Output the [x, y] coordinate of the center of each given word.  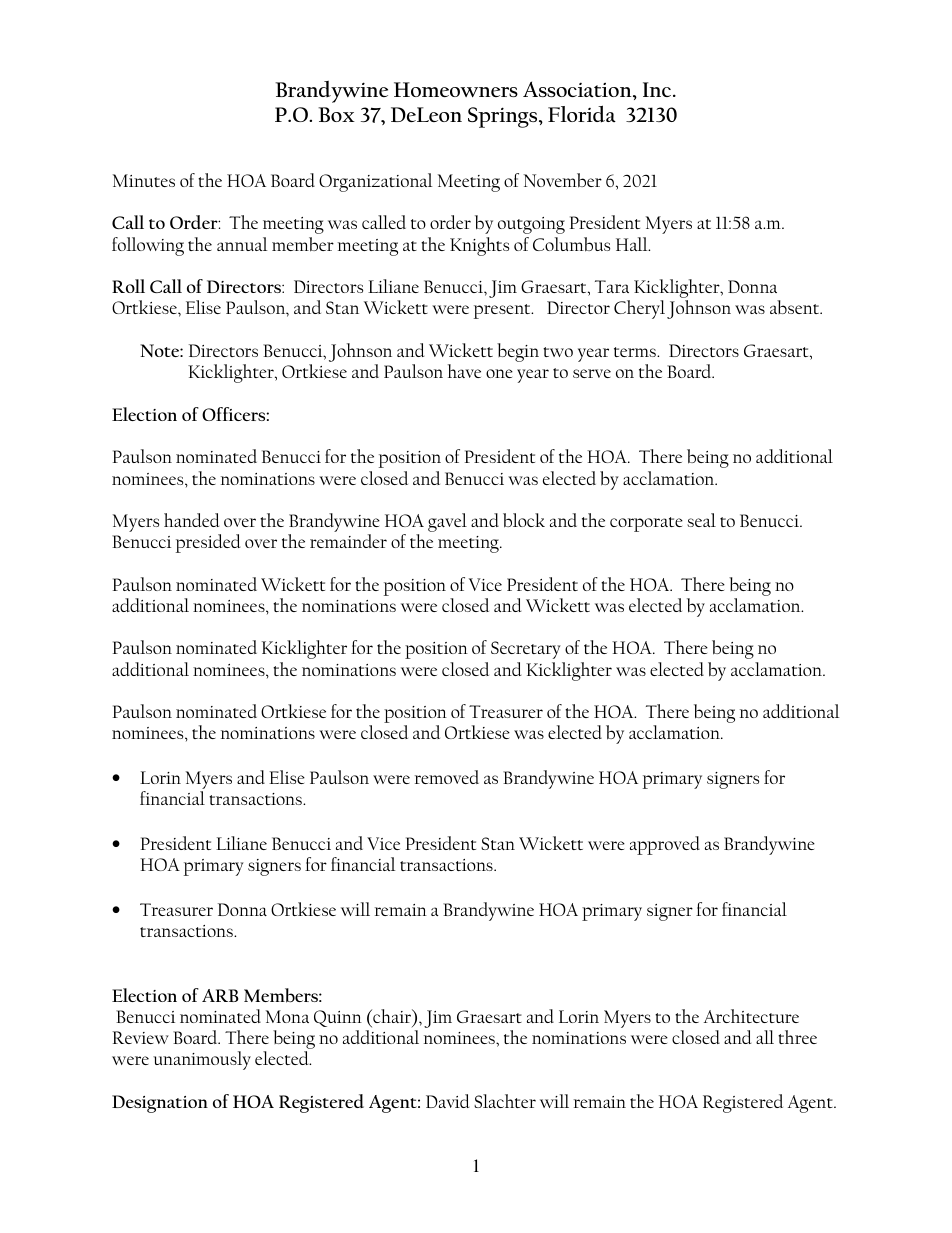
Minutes [144, 180]
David [447, 1101]
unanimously [202, 1060]
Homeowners [456, 90]
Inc [658, 89]
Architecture [751, 1016]
